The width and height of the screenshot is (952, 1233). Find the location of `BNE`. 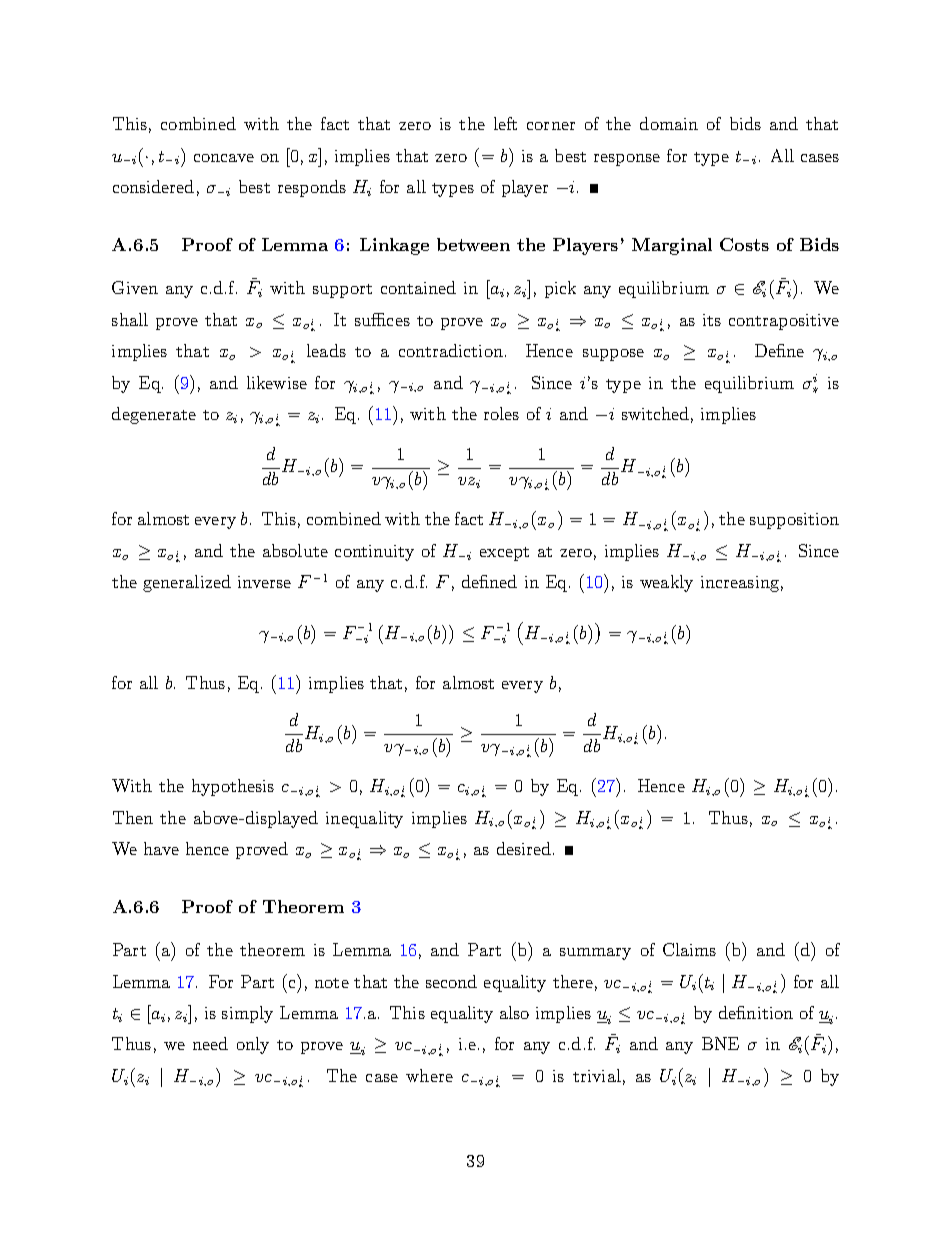

BNE is located at coordinates (720, 1043).
